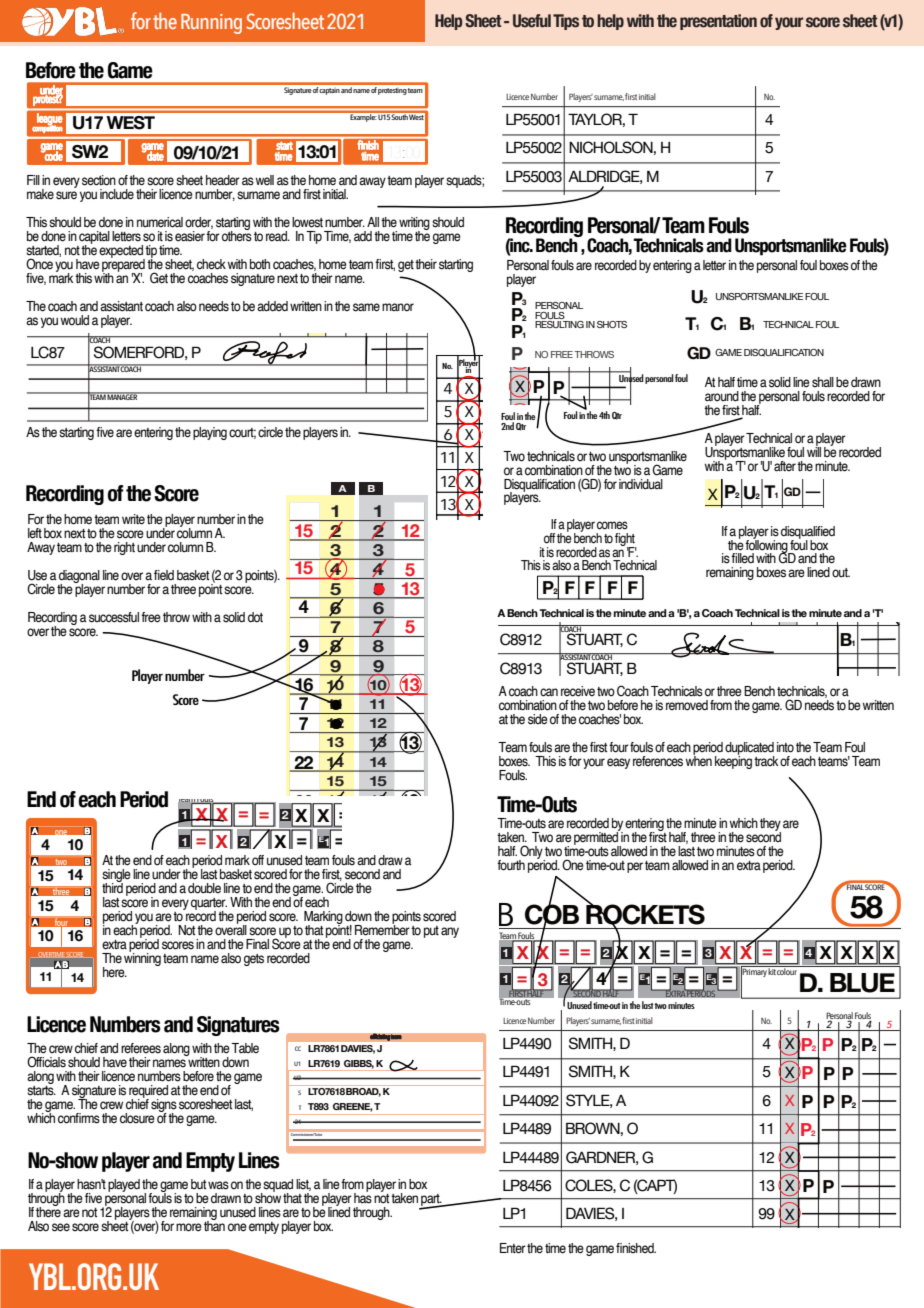 This screenshot has height=1308, width=924. I want to click on GREENE, so click(353, 1107).
